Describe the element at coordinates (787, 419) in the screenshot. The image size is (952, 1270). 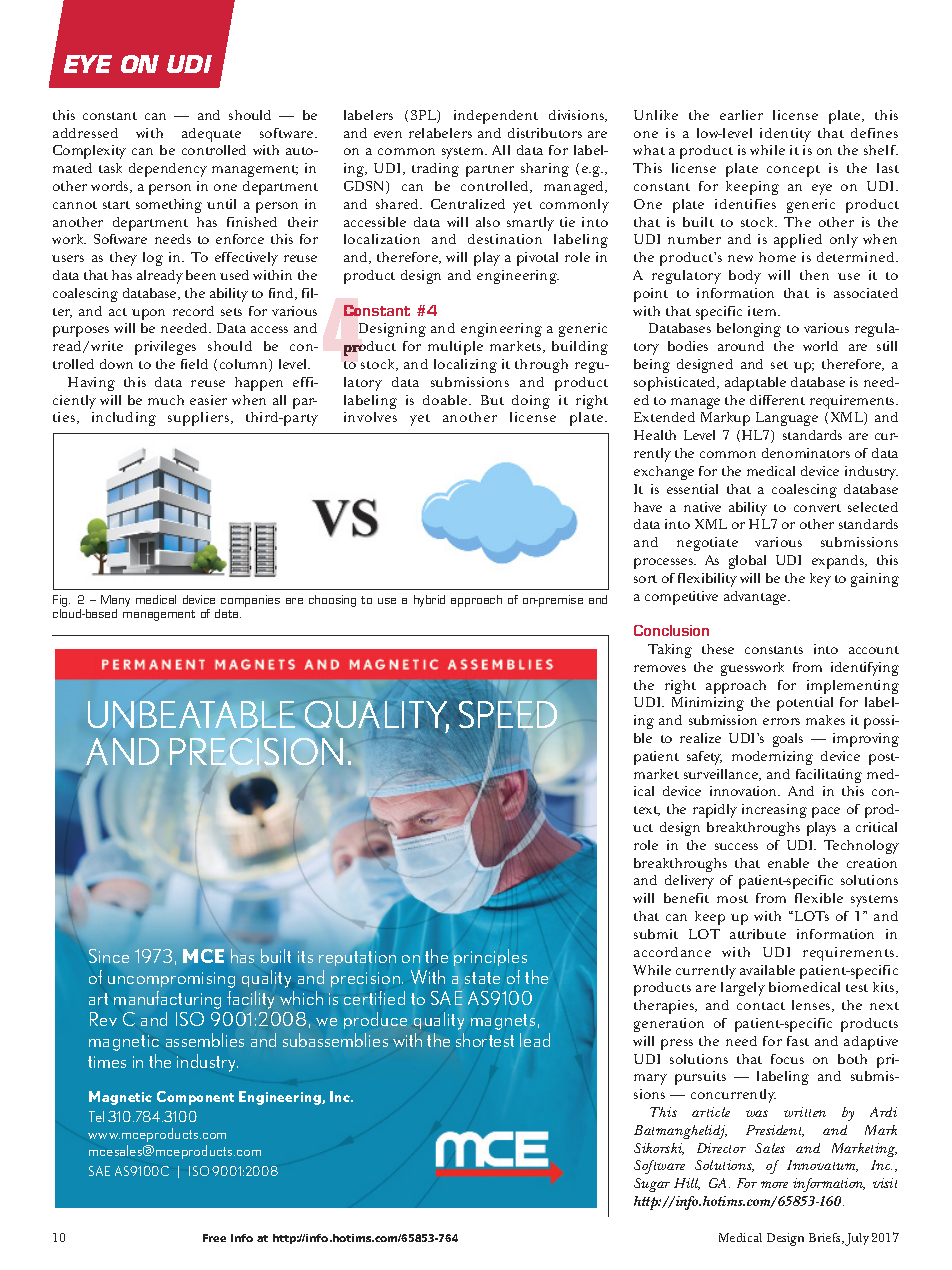
I see `Language` at that location.
